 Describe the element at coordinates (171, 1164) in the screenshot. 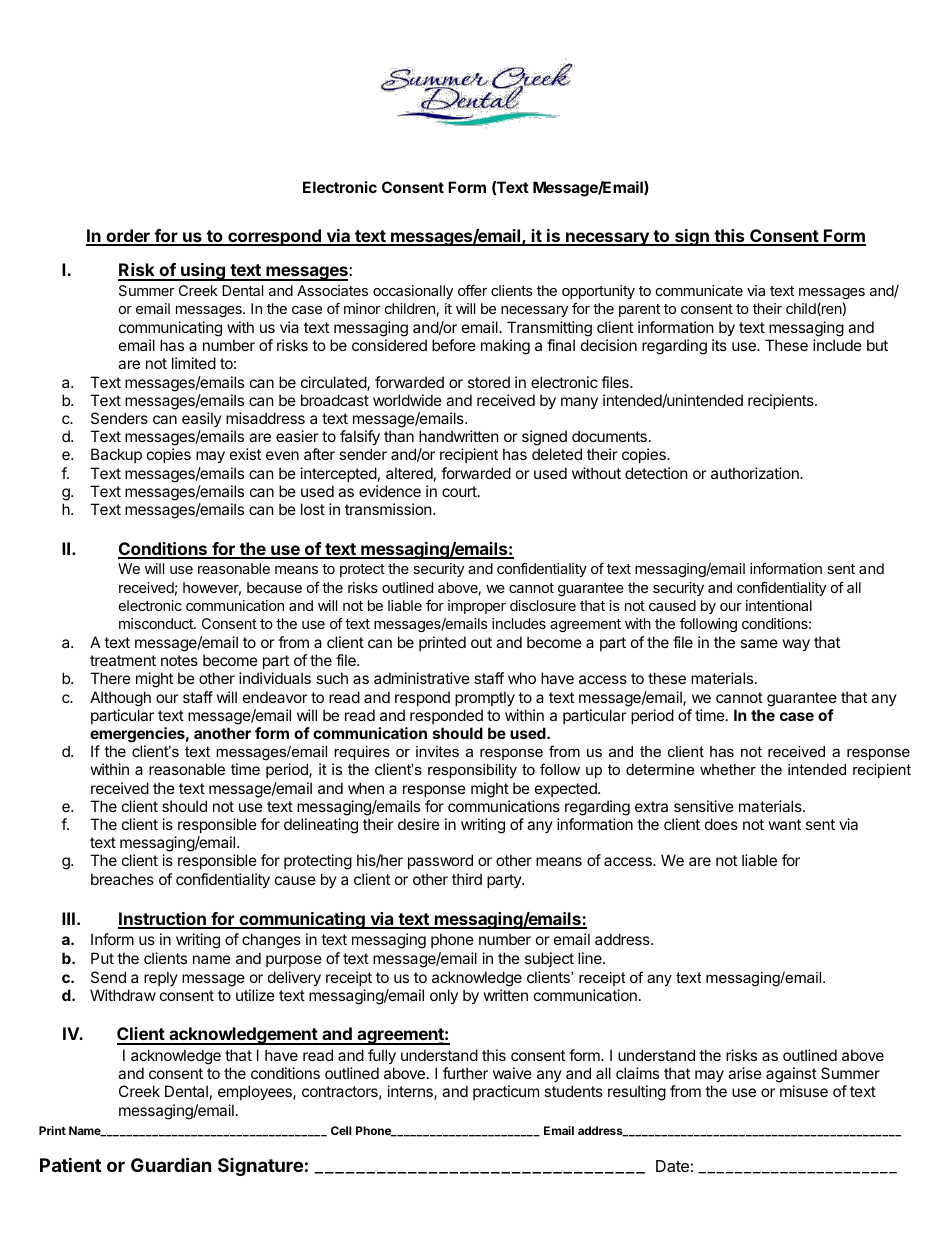

I see `Guardian` at that location.
